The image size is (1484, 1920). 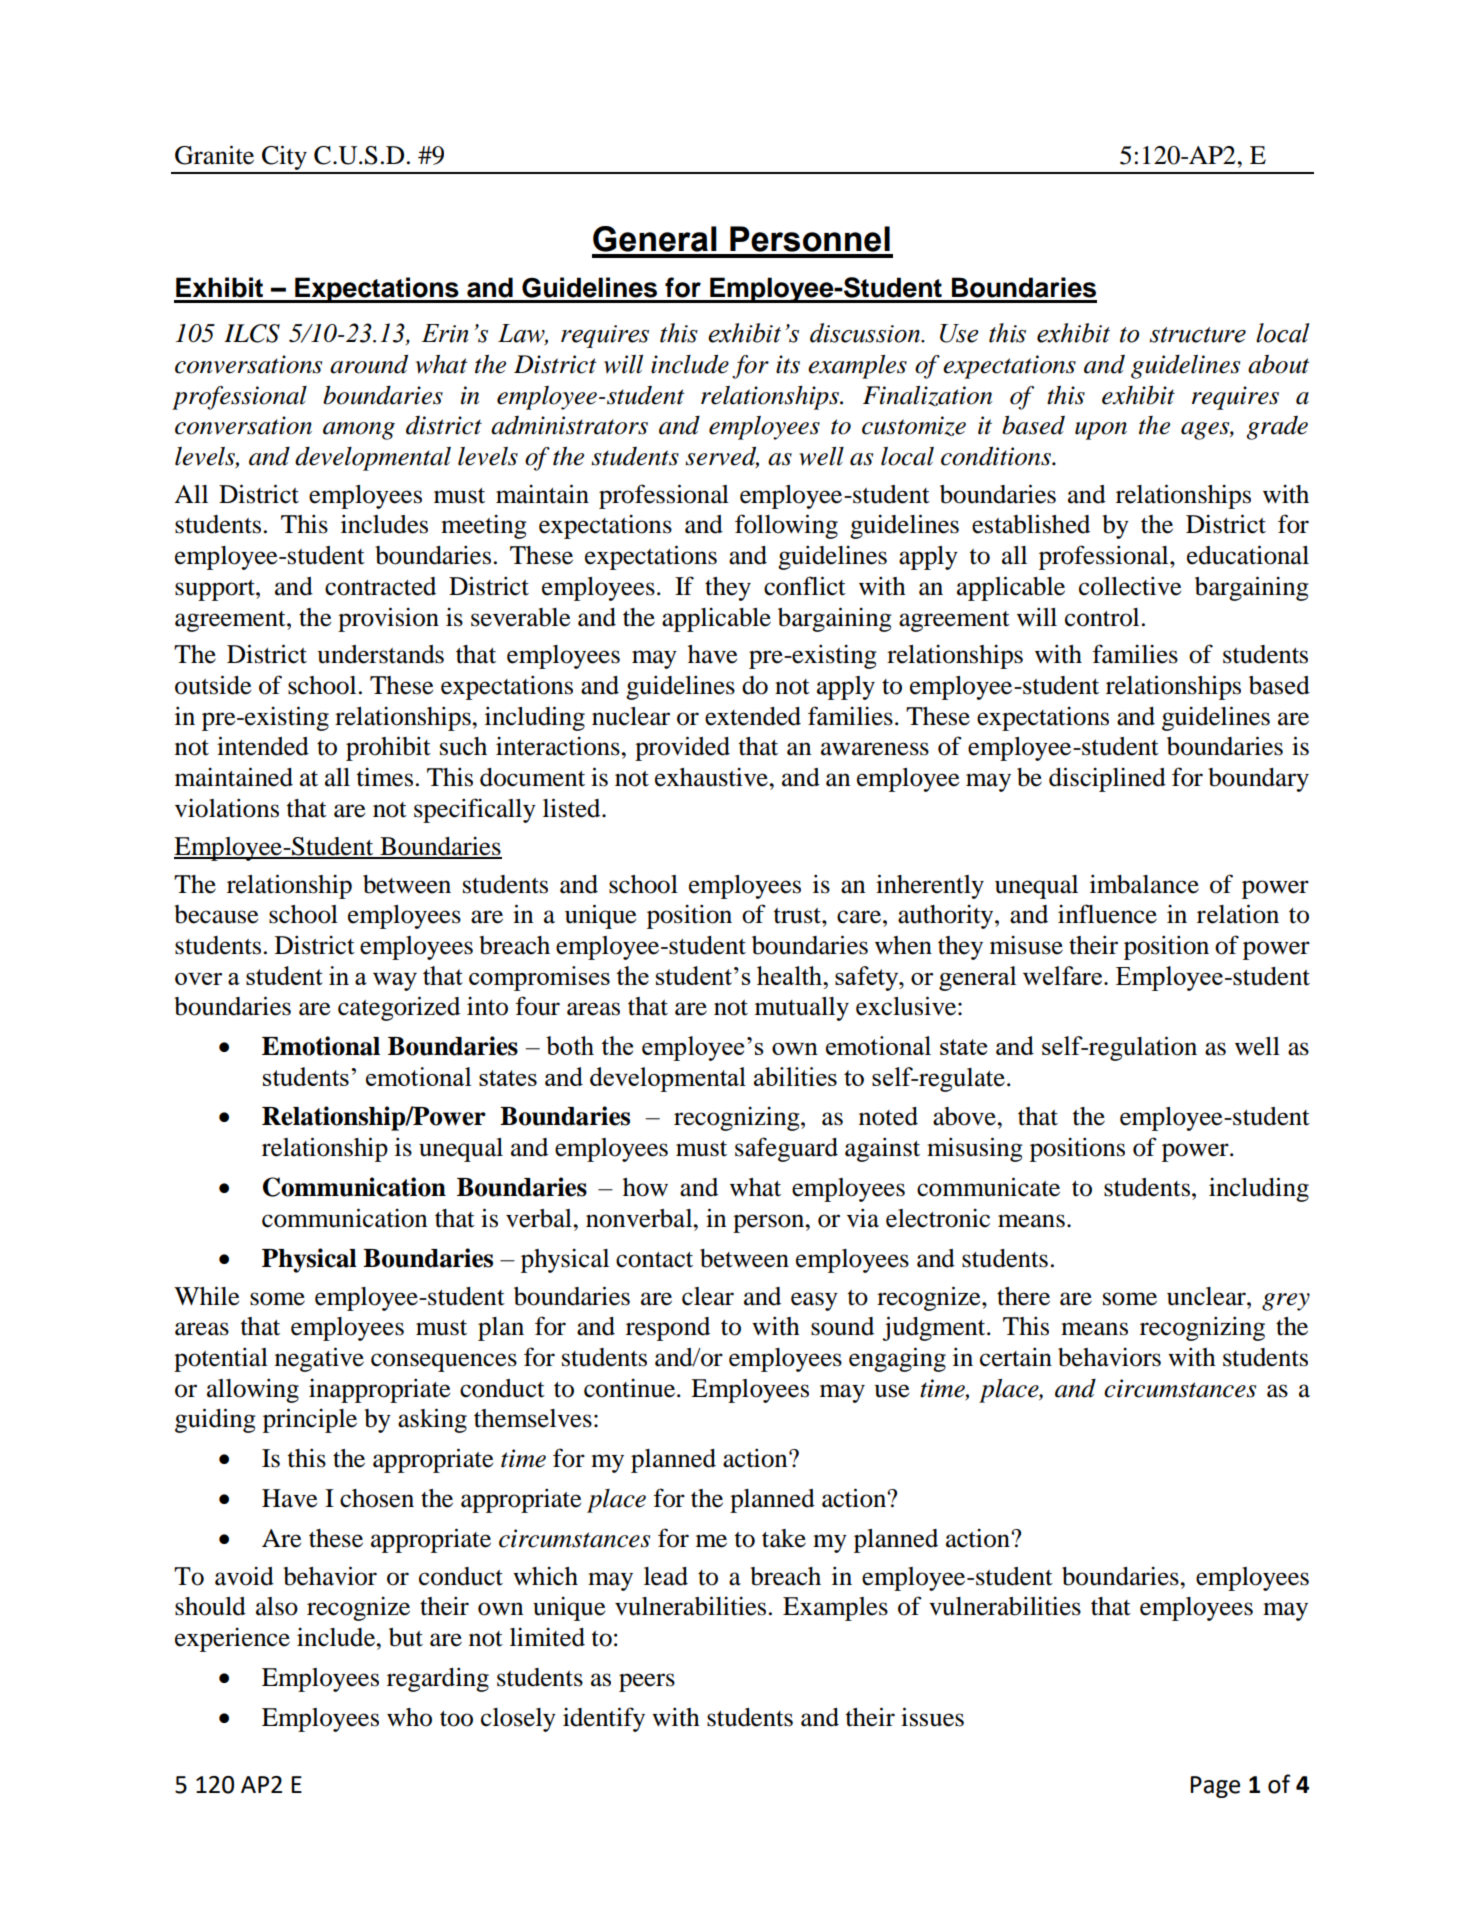 I want to click on its, so click(x=788, y=364).
